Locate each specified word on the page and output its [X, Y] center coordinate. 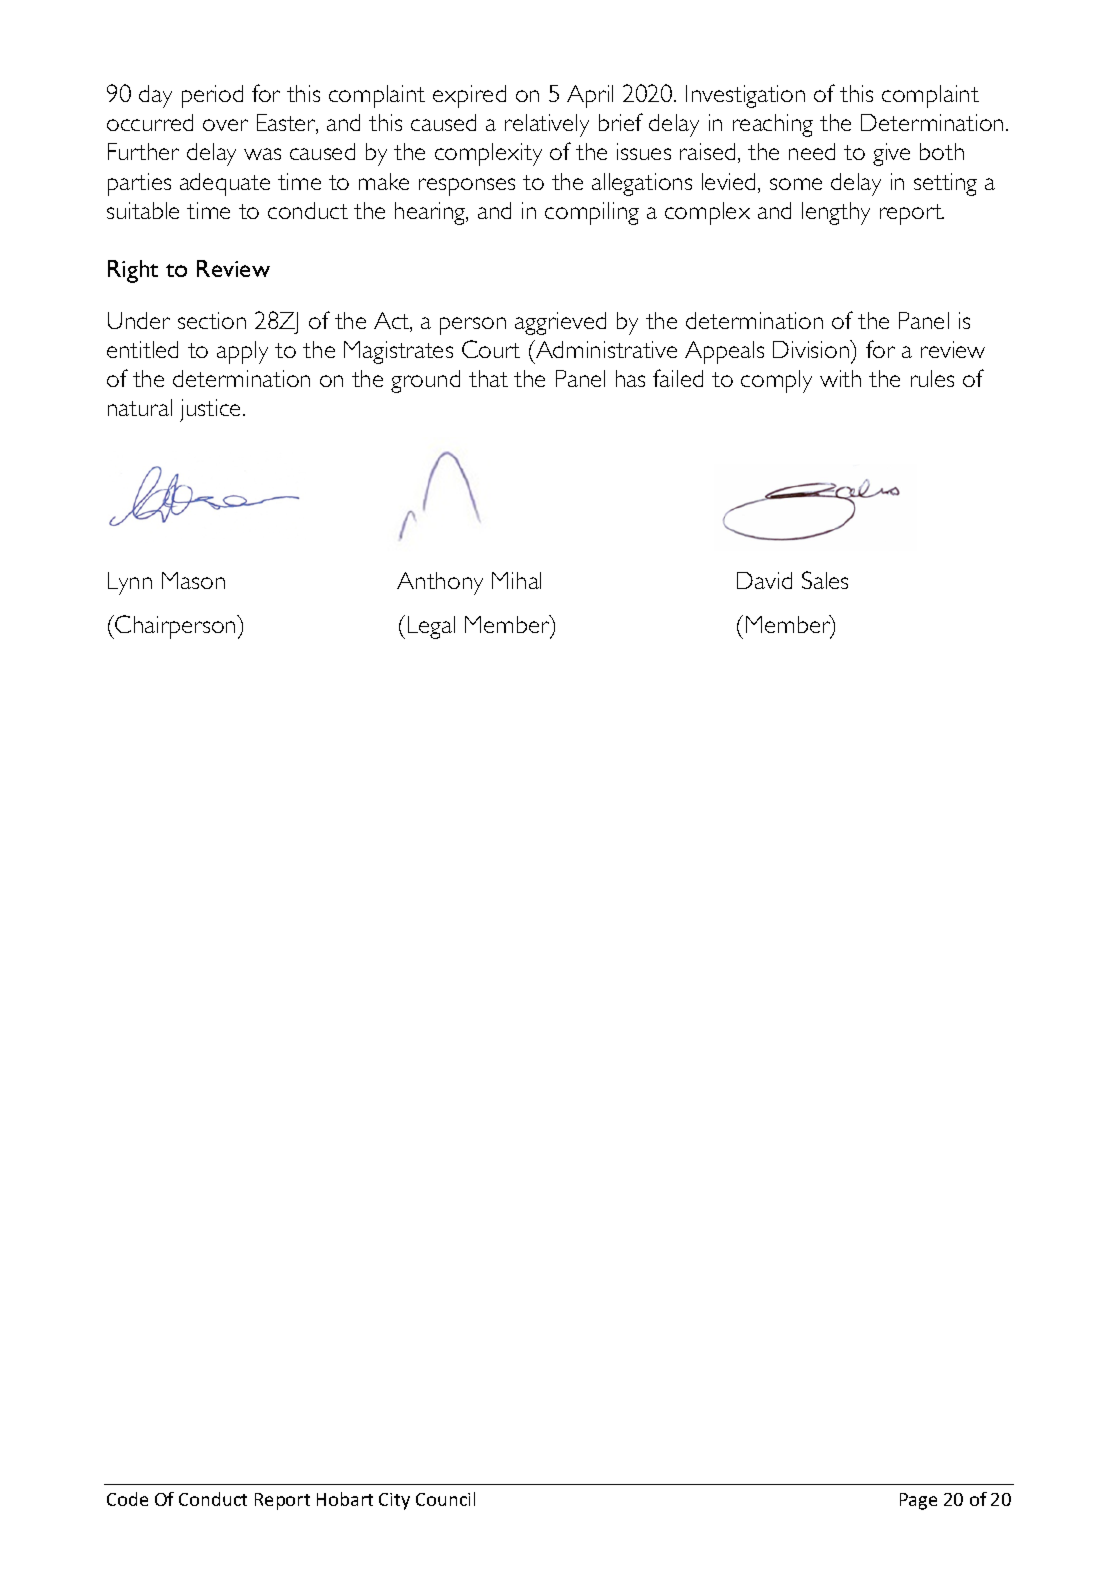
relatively [547, 125]
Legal [429, 627]
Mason [193, 580]
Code [127, 1499]
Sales [825, 580]
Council [445, 1499]
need [812, 151]
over [225, 125]
